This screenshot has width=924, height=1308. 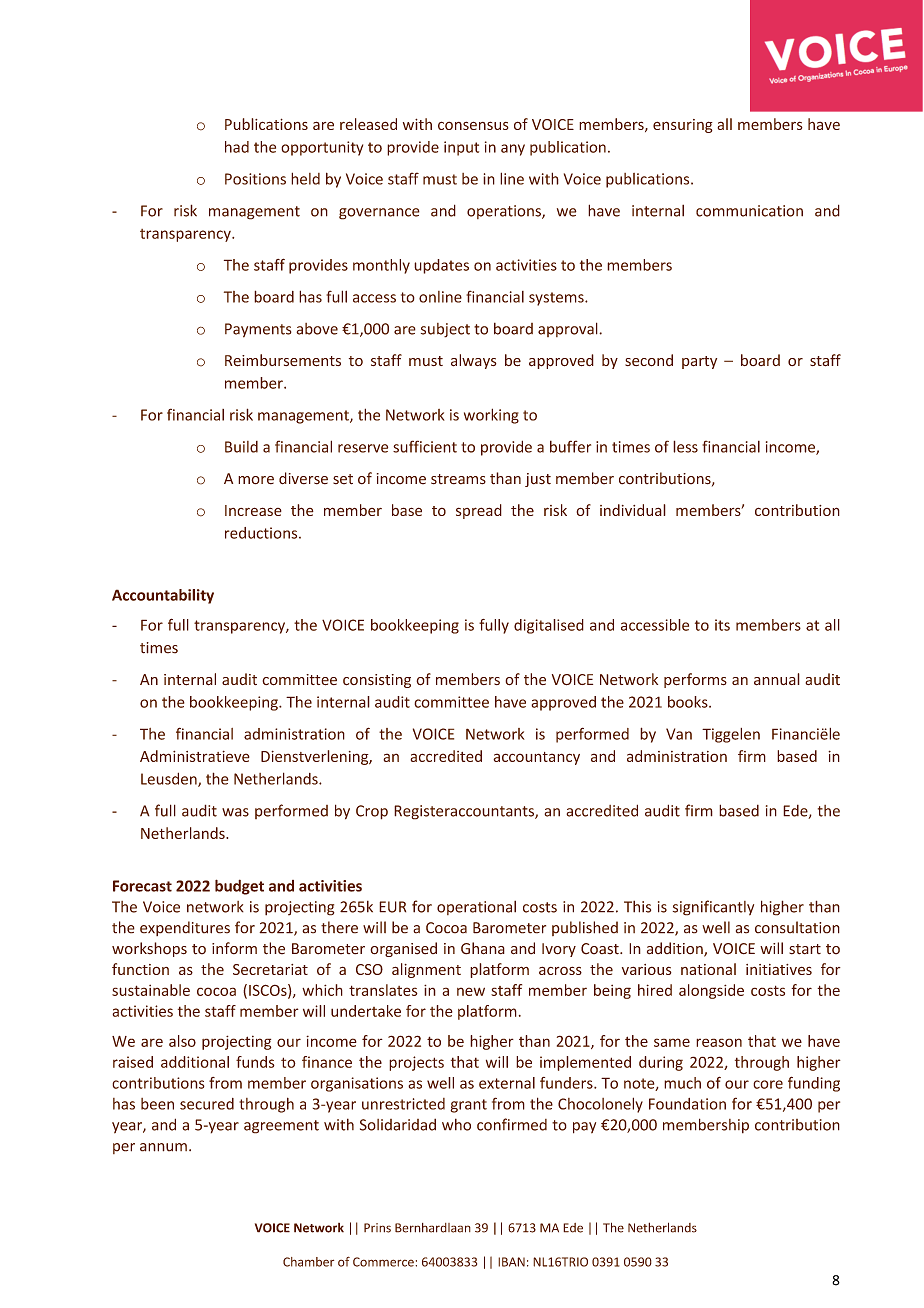 What do you see at coordinates (163, 596) in the screenshot?
I see `Accountability` at bounding box center [163, 596].
